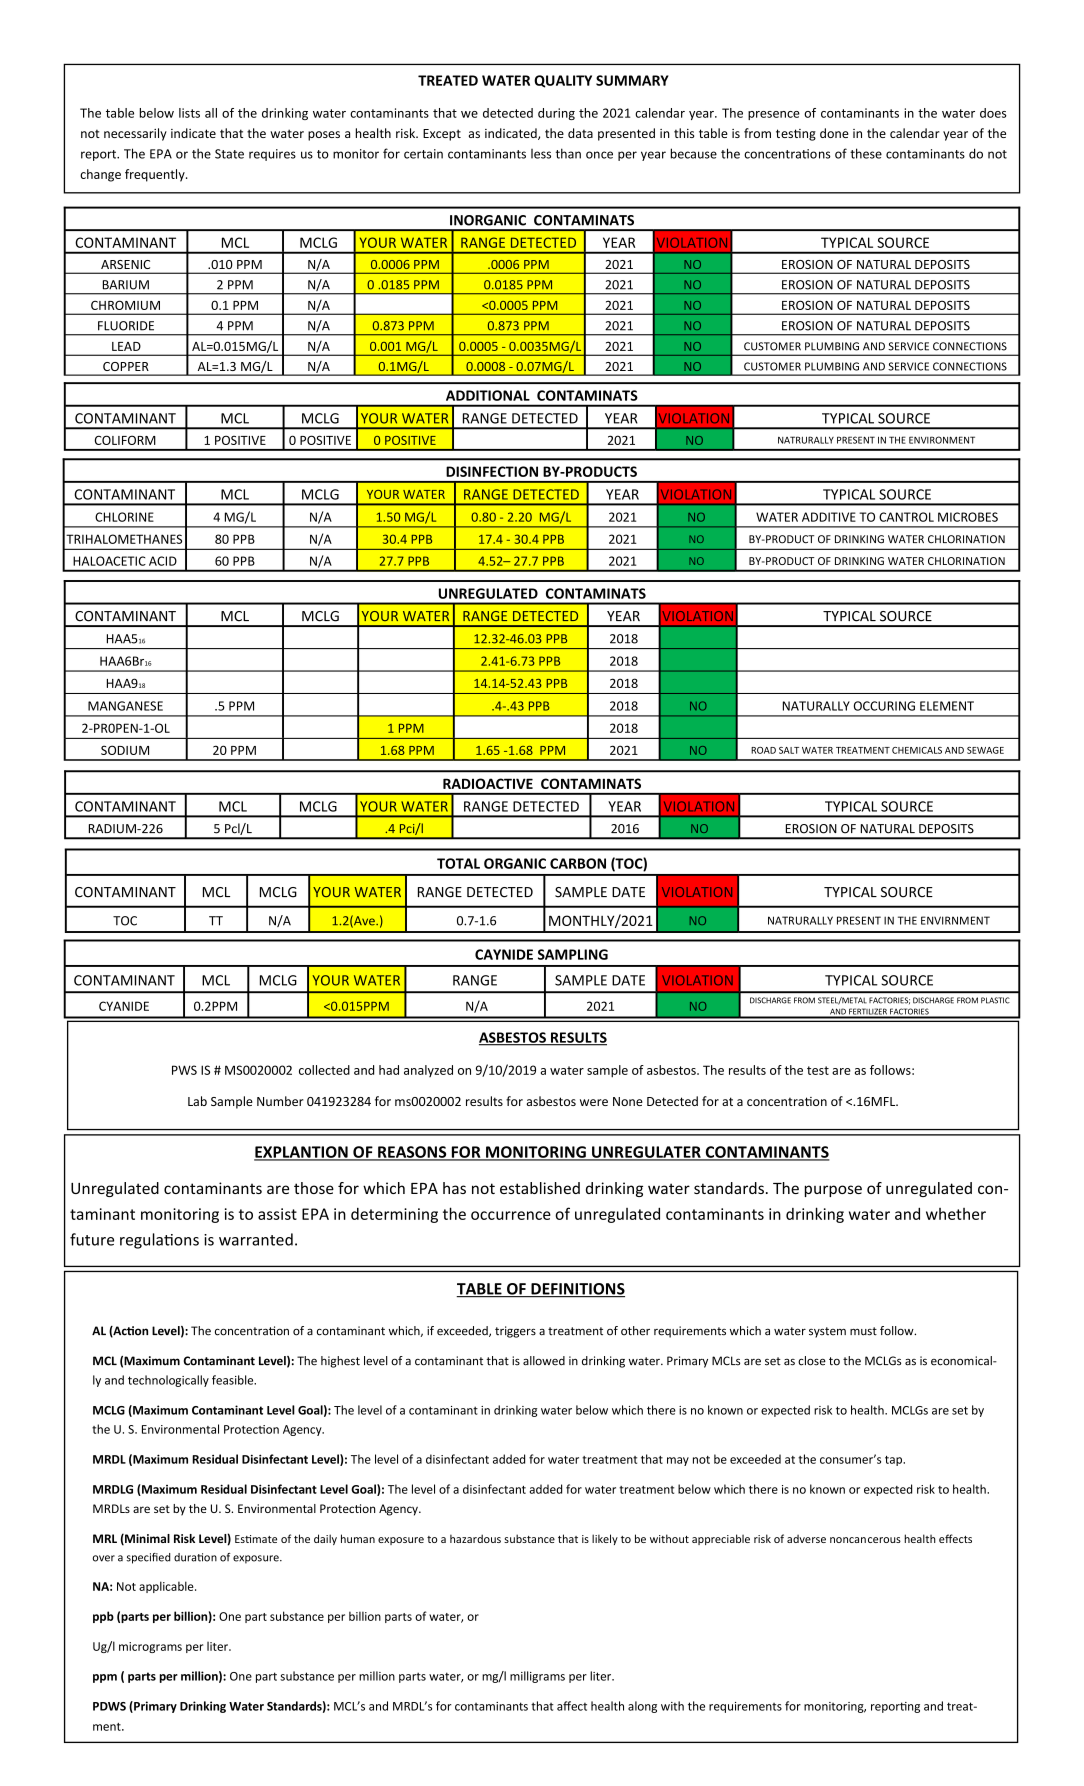  What do you see at coordinates (537, 1677) in the page?
I see `milligrams` at bounding box center [537, 1677].
